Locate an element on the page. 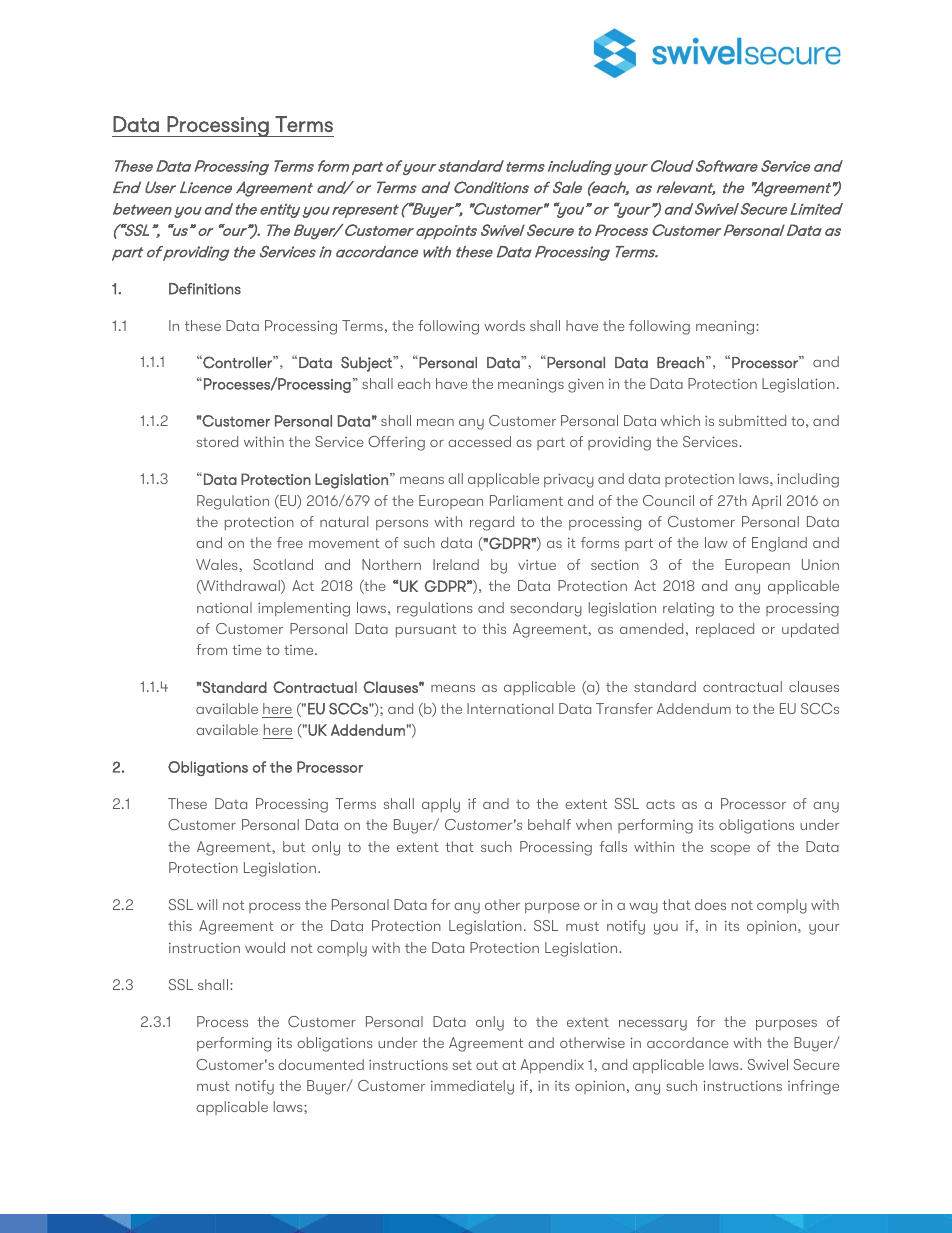  replaced is located at coordinates (725, 630).
